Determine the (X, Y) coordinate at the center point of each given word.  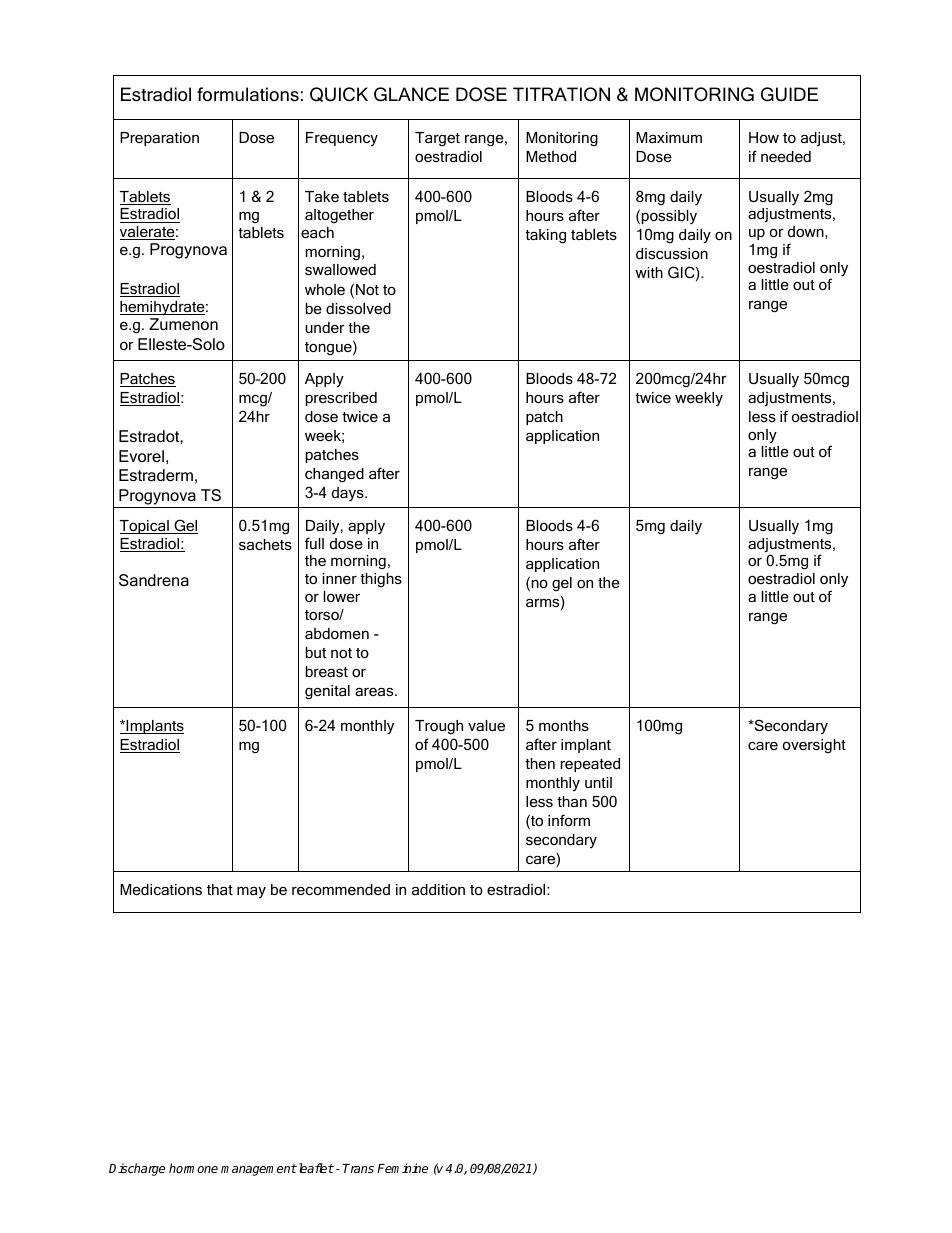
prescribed (341, 399)
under (325, 327)
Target (437, 139)
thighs (381, 580)
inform (569, 820)
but (316, 652)
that (220, 889)
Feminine (402, 1168)
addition (438, 889)
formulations (248, 94)
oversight (814, 746)
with (649, 272)
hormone (193, 1168)
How (764, 137)
